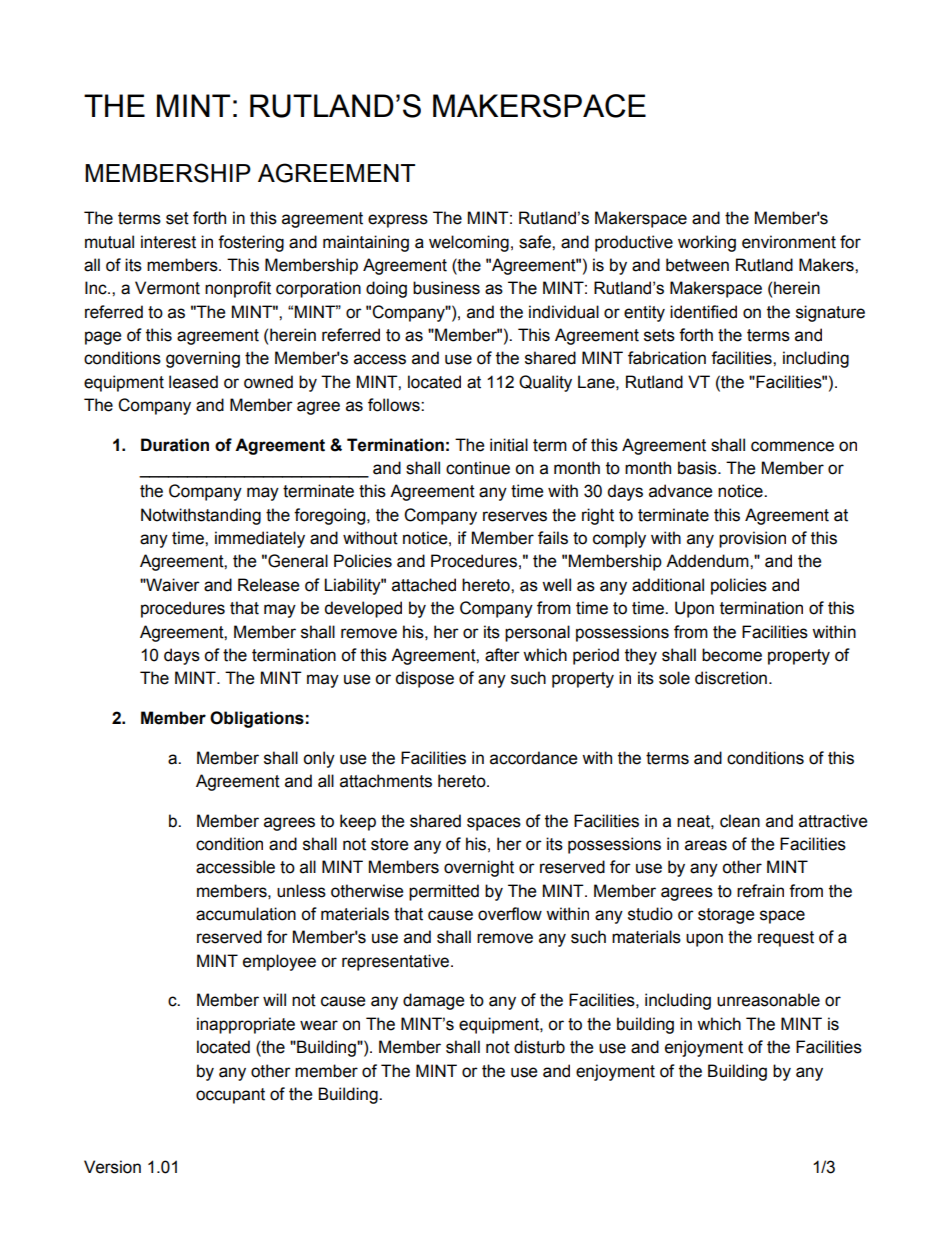 Image resolution: width=952 pixels, height=1233 pixels. What do you see at coordinates (707, 243) in the screenshot?
I see `working` at bounding box center [707, 243].
